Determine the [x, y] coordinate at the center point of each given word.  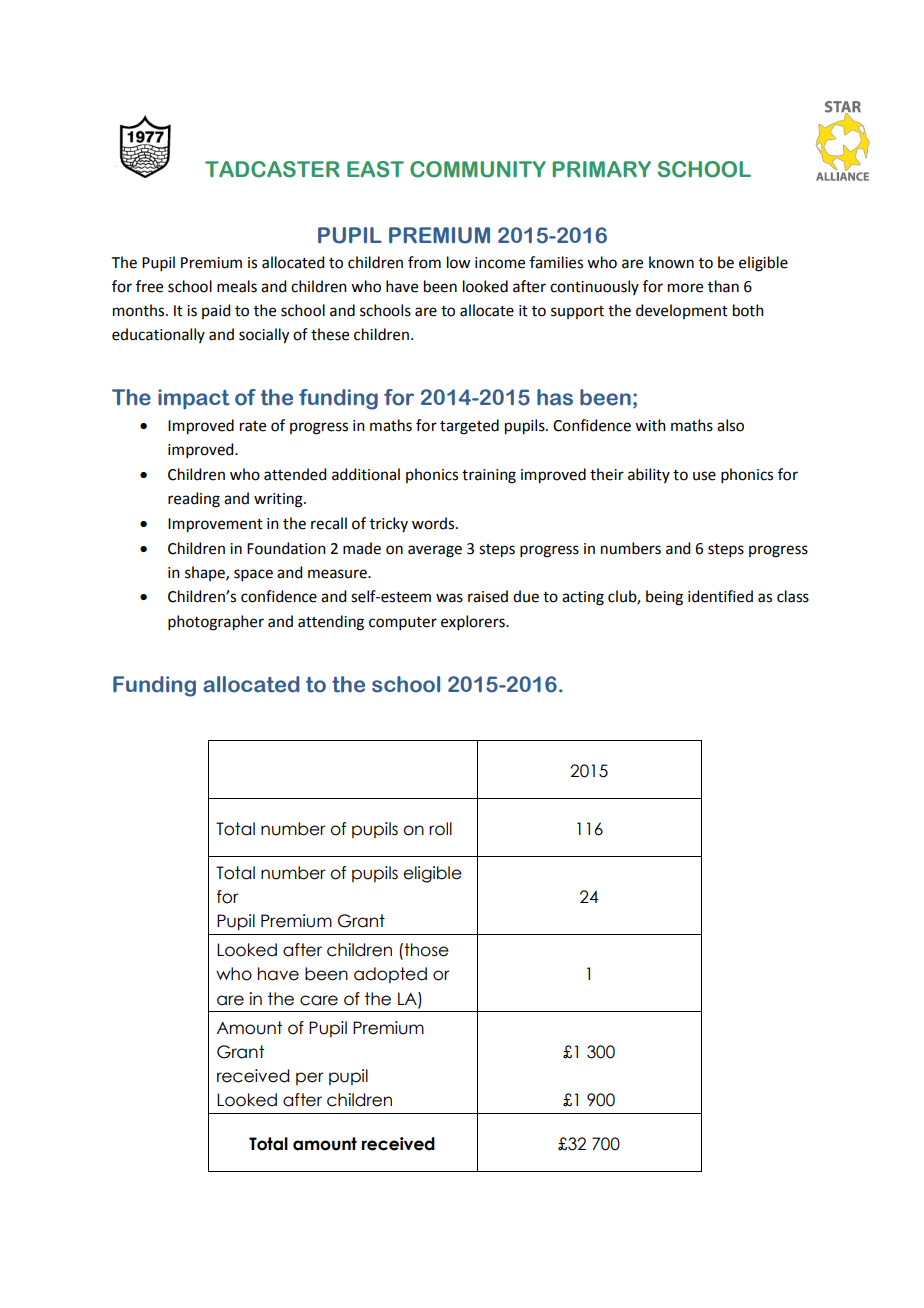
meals [237, 286]
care [319, 1000]
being [664, 598]
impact [194, 399]
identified [720, 596]
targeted [469, 427]
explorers [474, 622]
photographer [216, 623]
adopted [390, 975]
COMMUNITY [478, 169]
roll [440, 829]
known [671, 262]
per [310, 1078]
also [730, 425]
